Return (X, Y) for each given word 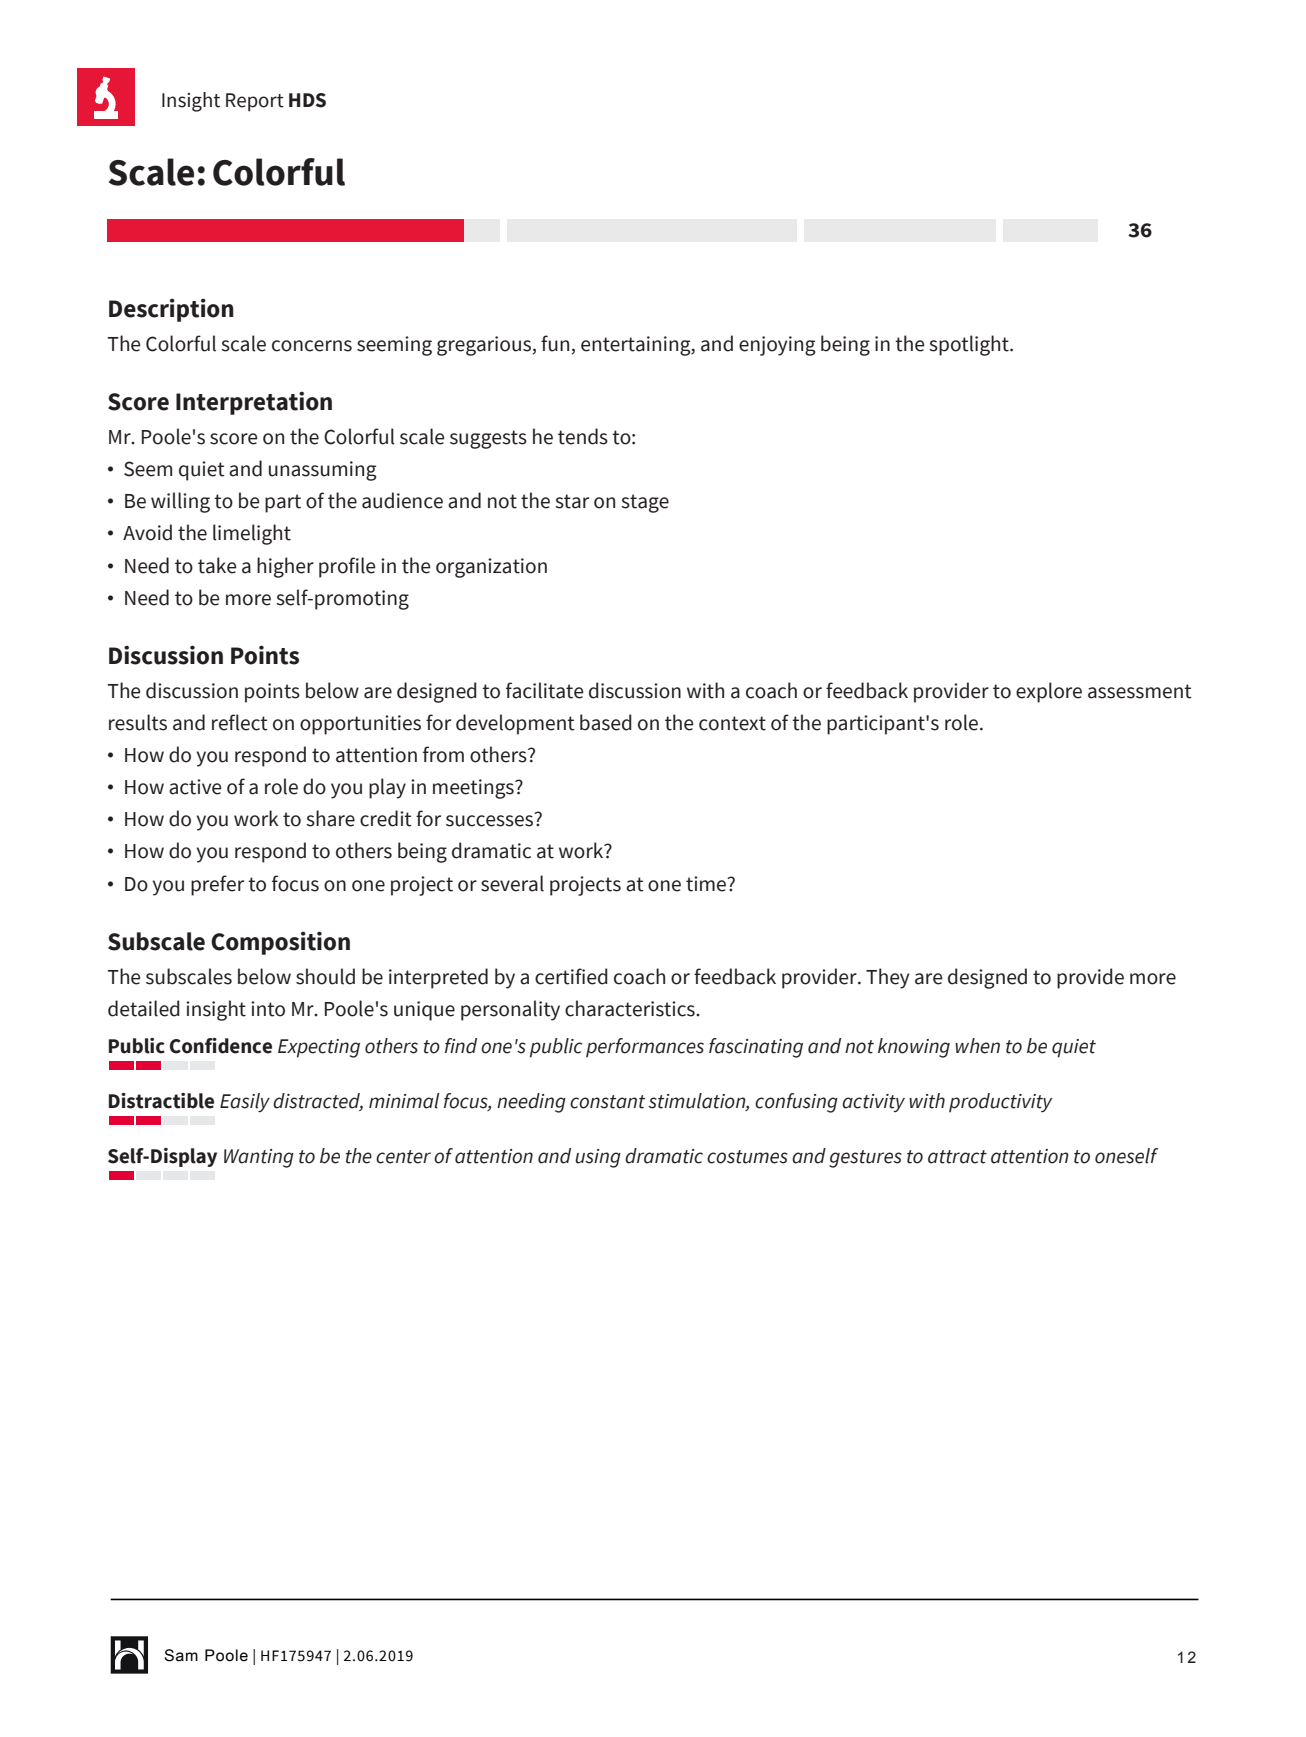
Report (255, 102)
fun (555, 343)
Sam (181, 1655)
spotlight (970, 345)
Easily (245, 1103)
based (606, 722)
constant (607, 1102)
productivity (1000, 1103)
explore (1049, 692)
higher (285, 567)
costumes (747, 1157)
